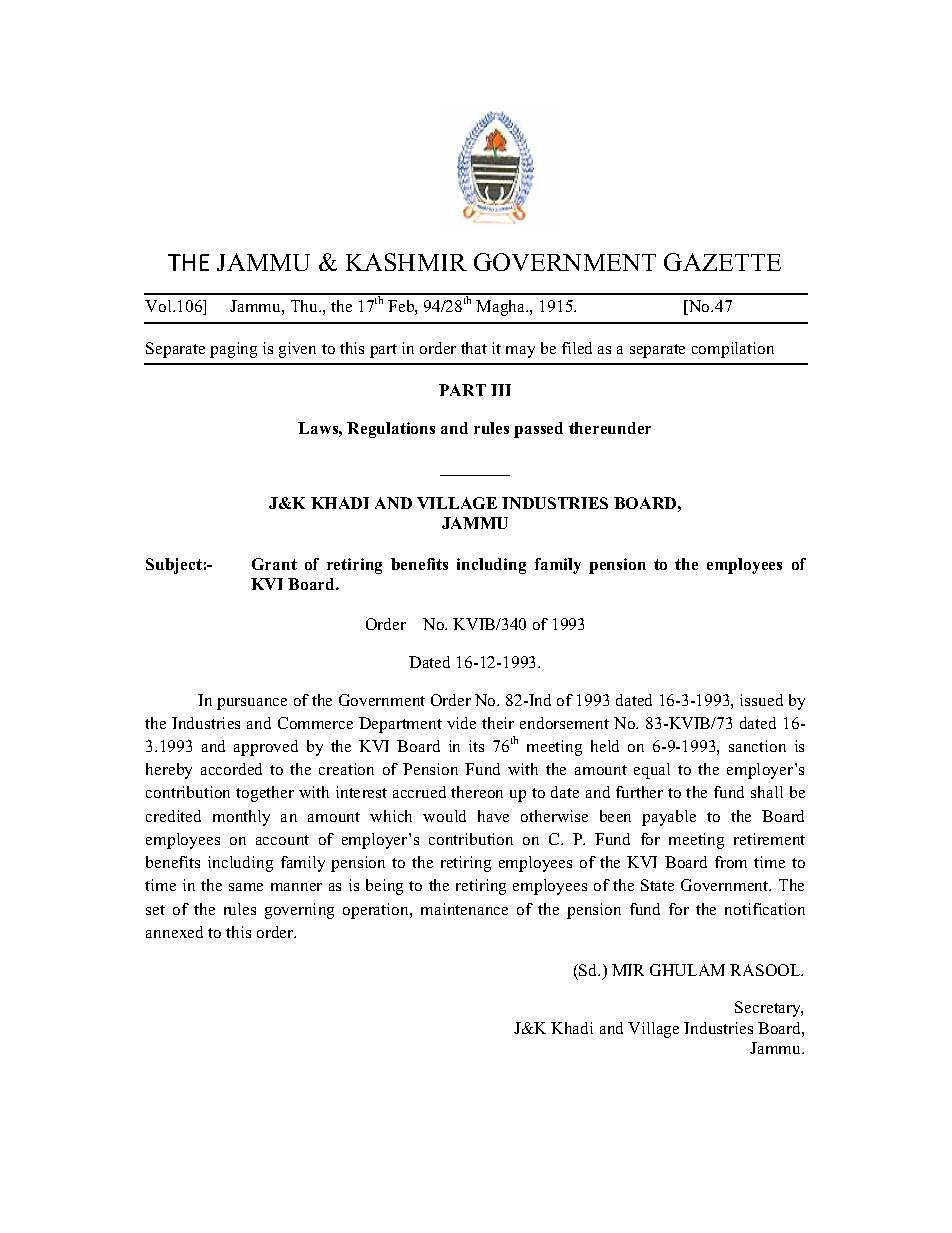 Image resolution: width=952 pixels, height=1233 pixels. I want to click on GAZETTE, so click(722, 262).
